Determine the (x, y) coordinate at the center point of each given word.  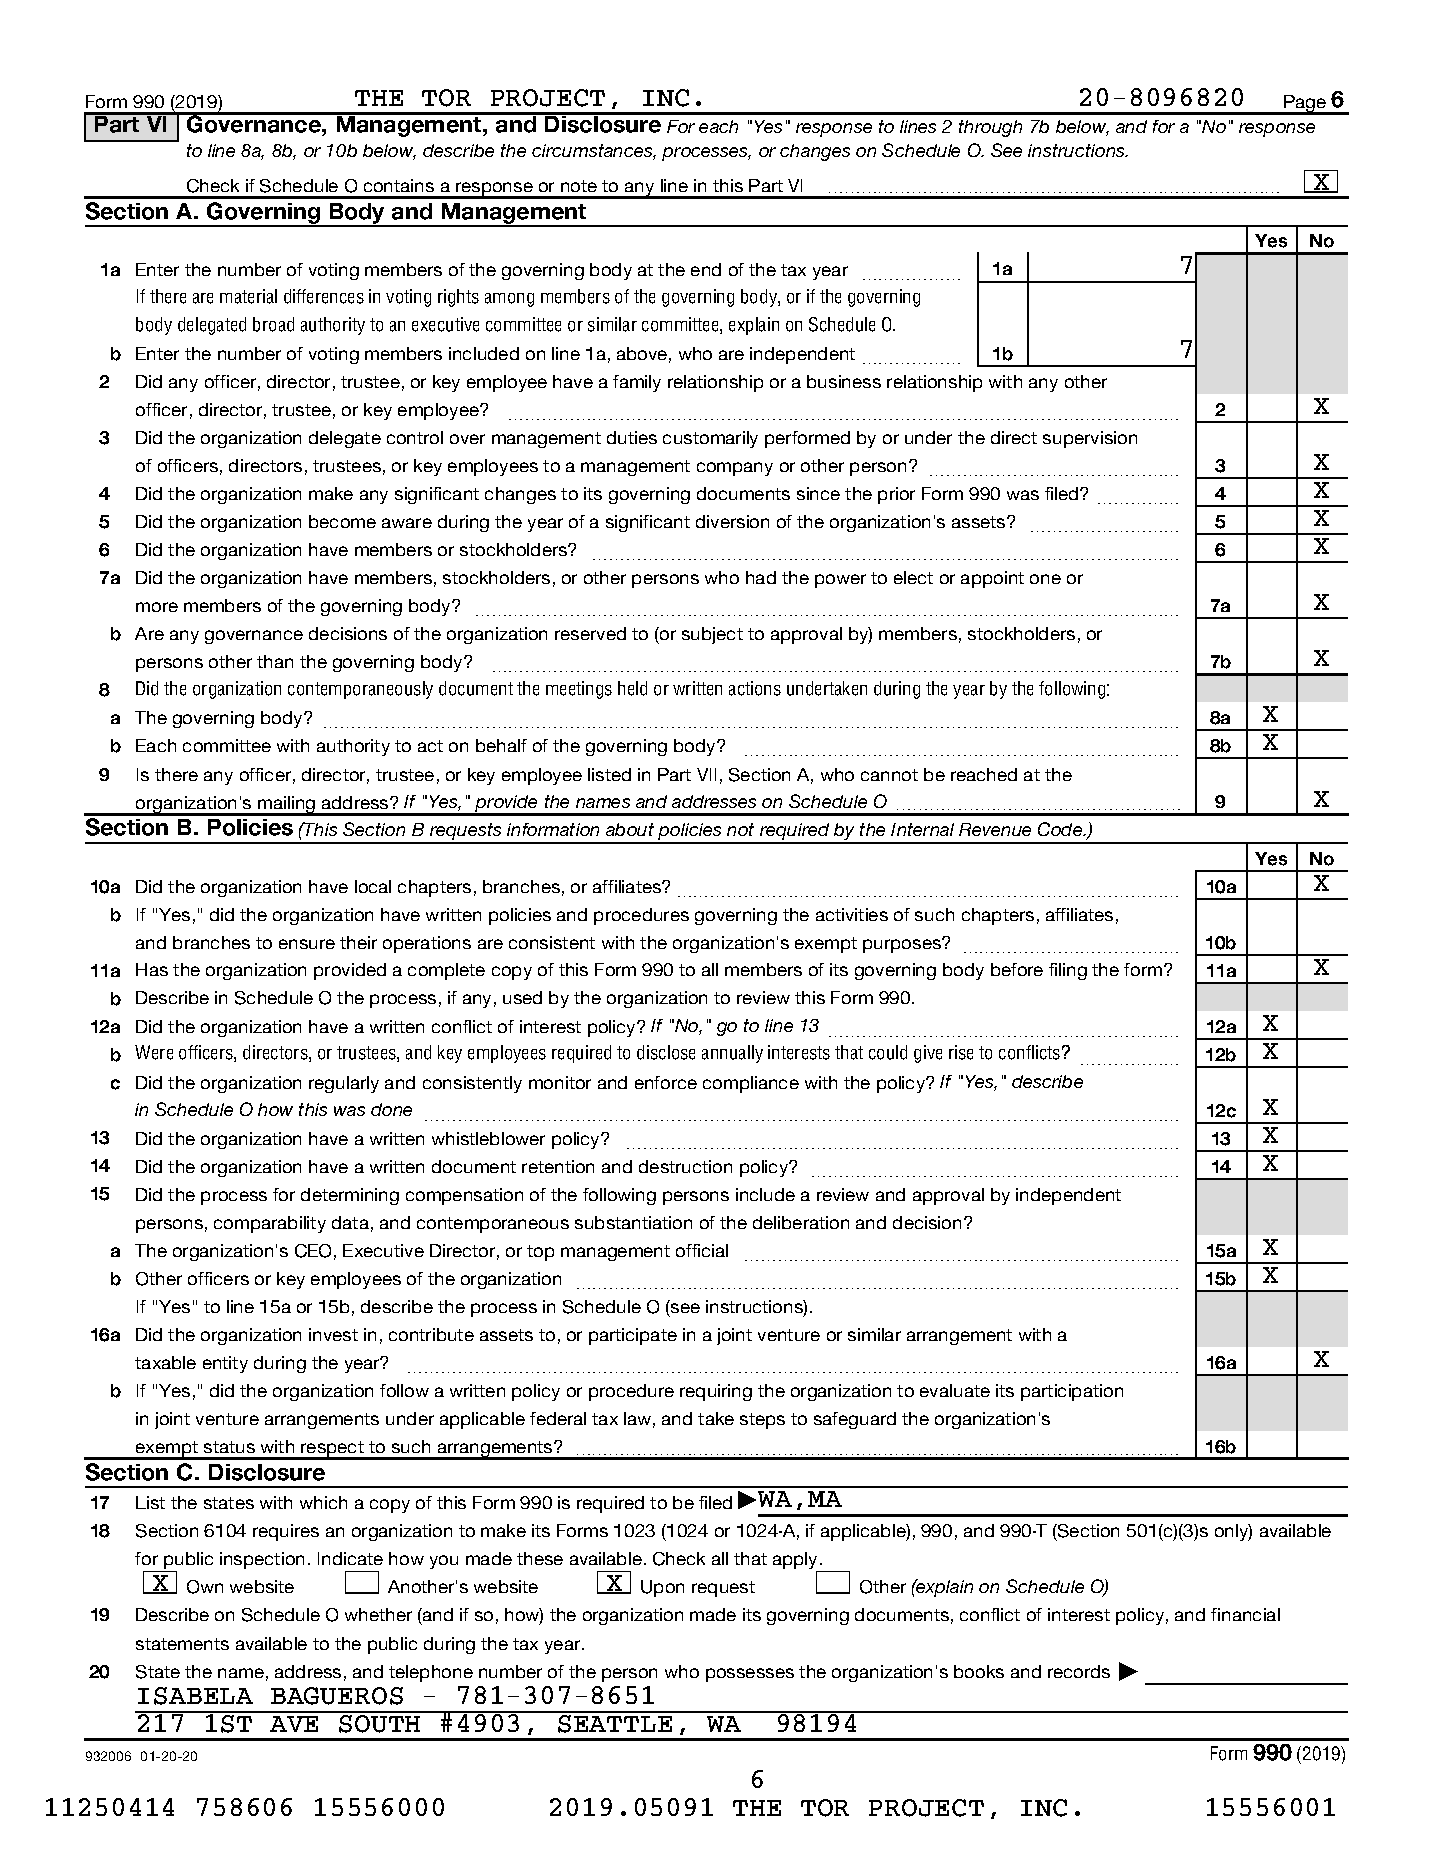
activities (852, 914)
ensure (307, 944)
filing (1068, 971)
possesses (750, 1675)
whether (378, 1614)
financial (1245, 1614)
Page (1305, 105)
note (579, 186)
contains (399, 185)
